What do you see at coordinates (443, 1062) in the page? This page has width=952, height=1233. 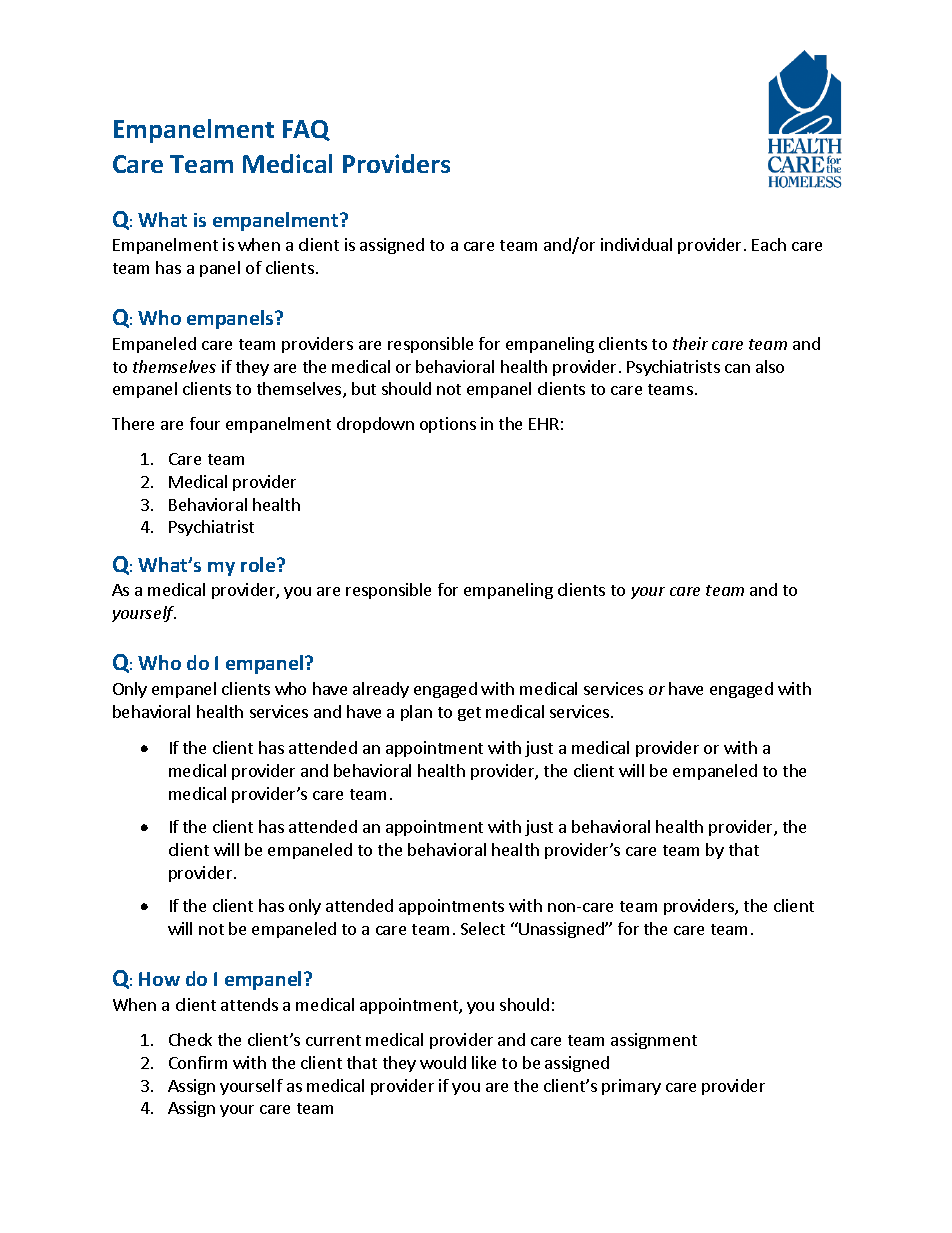 I see `would` at bounding box center [443, 1062].
